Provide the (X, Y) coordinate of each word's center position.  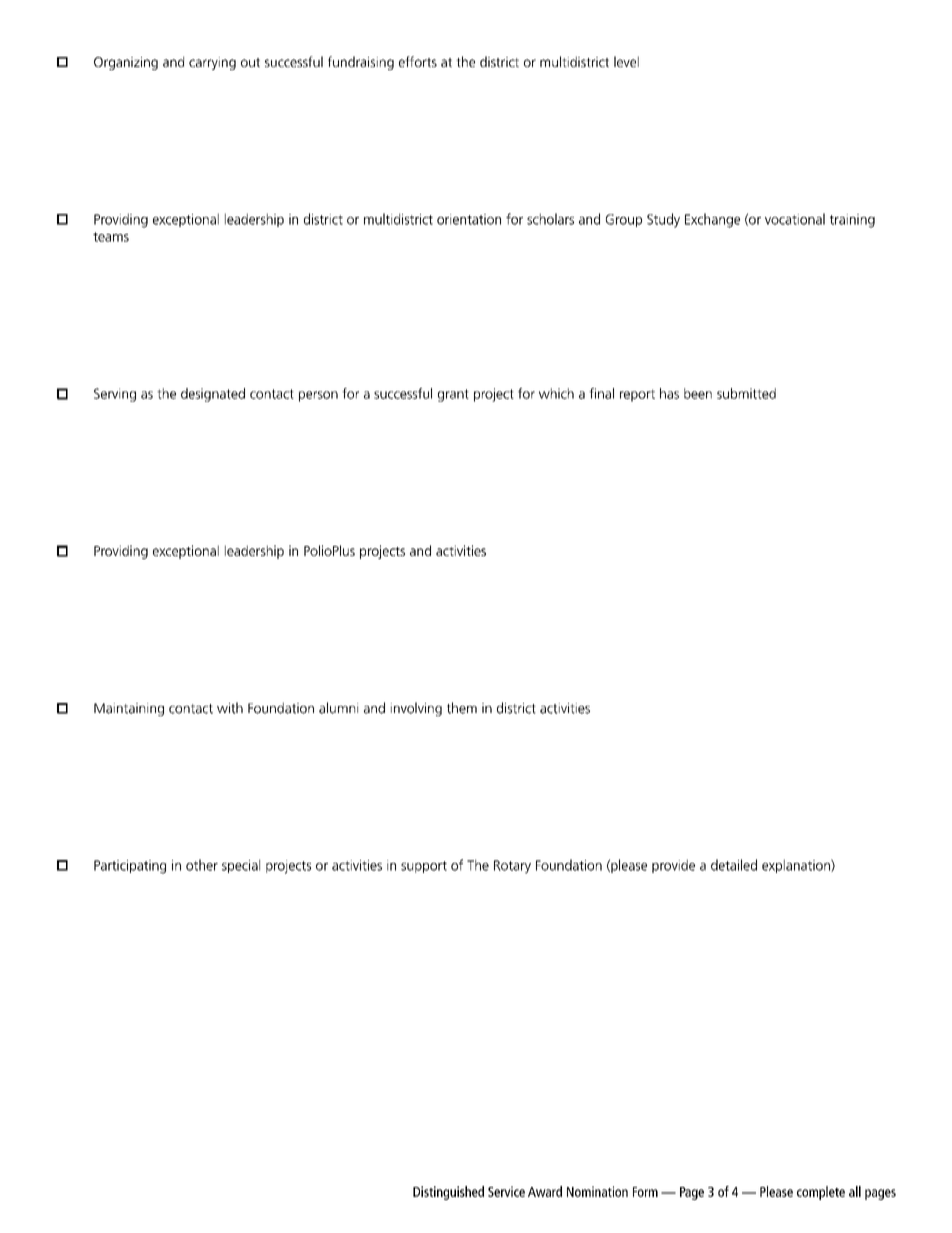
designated (213, 395)
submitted (746, 393)
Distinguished (448, 1193)
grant (453, 395)
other (202, 865)
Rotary (512, 867)
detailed (734, 865)
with (230, 708)
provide (673, 866)
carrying (212, 63)
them (462, 708)
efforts (418, 61)
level (626, 61)
